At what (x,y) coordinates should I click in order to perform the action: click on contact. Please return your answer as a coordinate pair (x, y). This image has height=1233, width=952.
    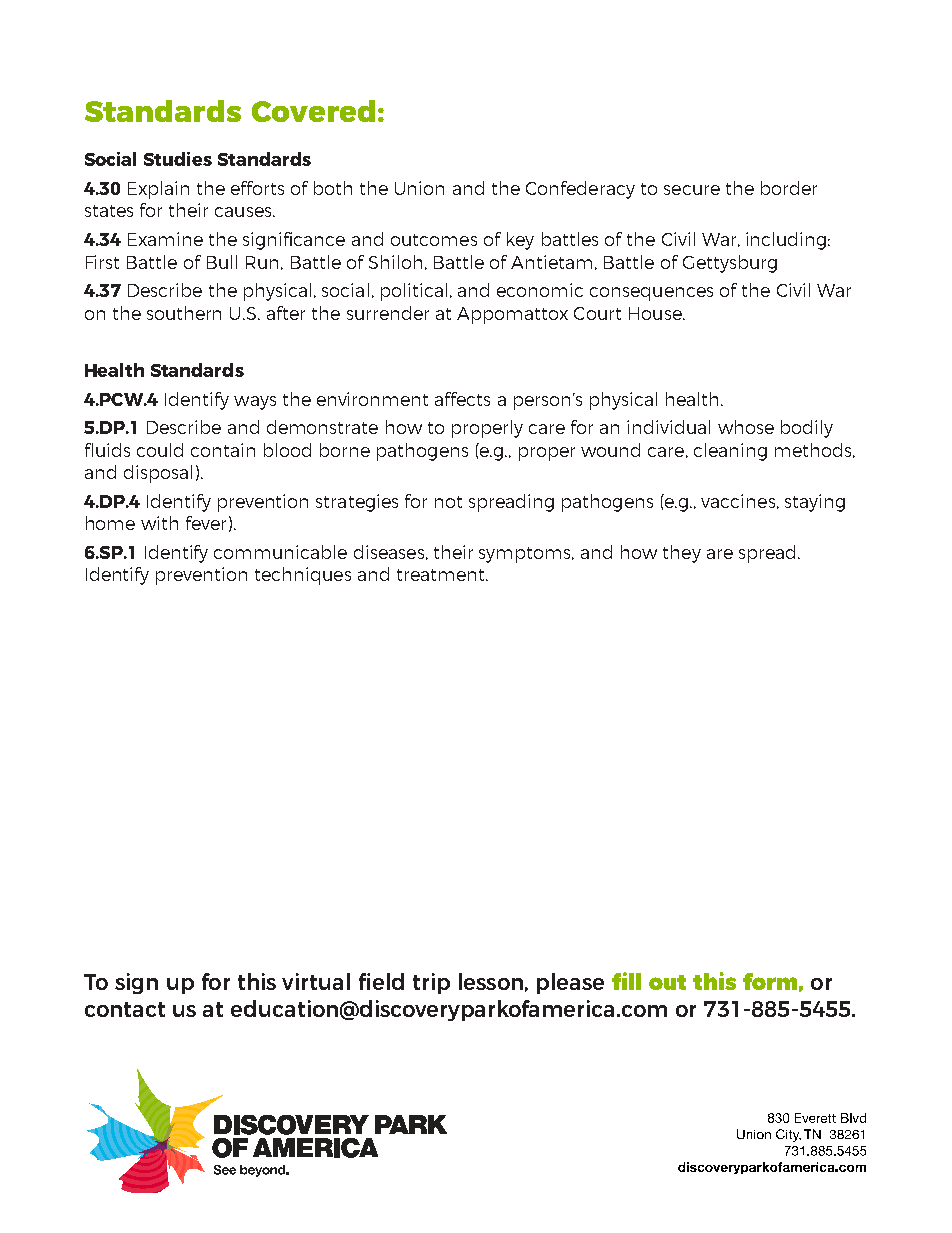
    Looking at the image, I should click on (125, 1009).
